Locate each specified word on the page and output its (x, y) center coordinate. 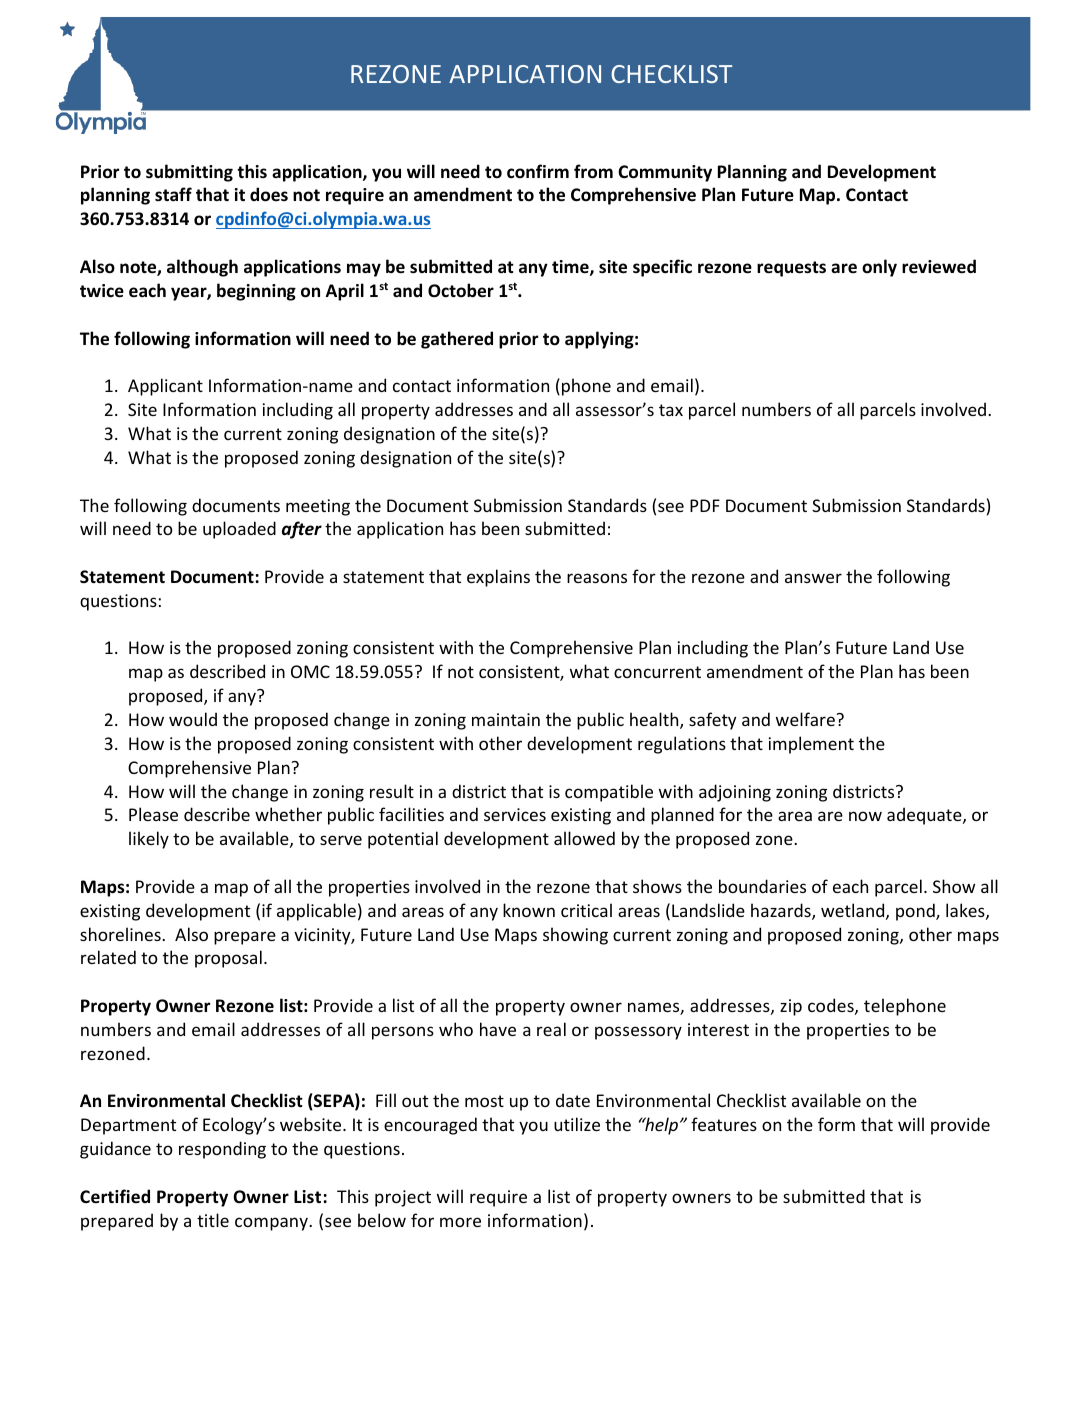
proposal (228, 959)
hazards (782, 911)
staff (173, 194)
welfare (805, 719)
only (879, 268)
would (193, 719)
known (529, 910)
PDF (705, 505)
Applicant (165, 387)
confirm (538, 171)
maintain (506, 719)
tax (671, 410)
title (213, 1220)
